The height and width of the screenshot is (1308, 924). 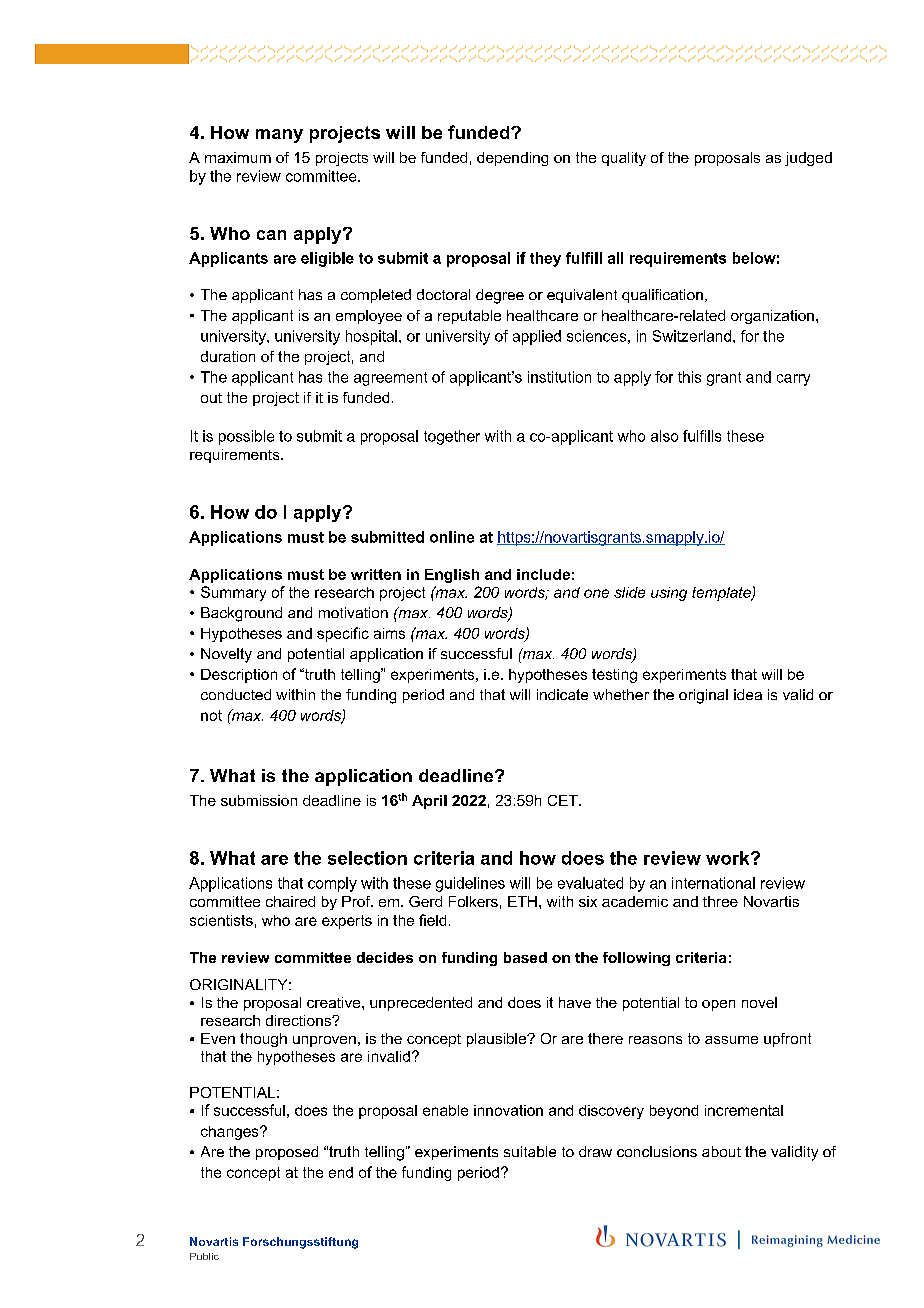 What do you see at coordinates (525, 957) in the screenshot?
I see `based` at bounding box center [525, 957].
